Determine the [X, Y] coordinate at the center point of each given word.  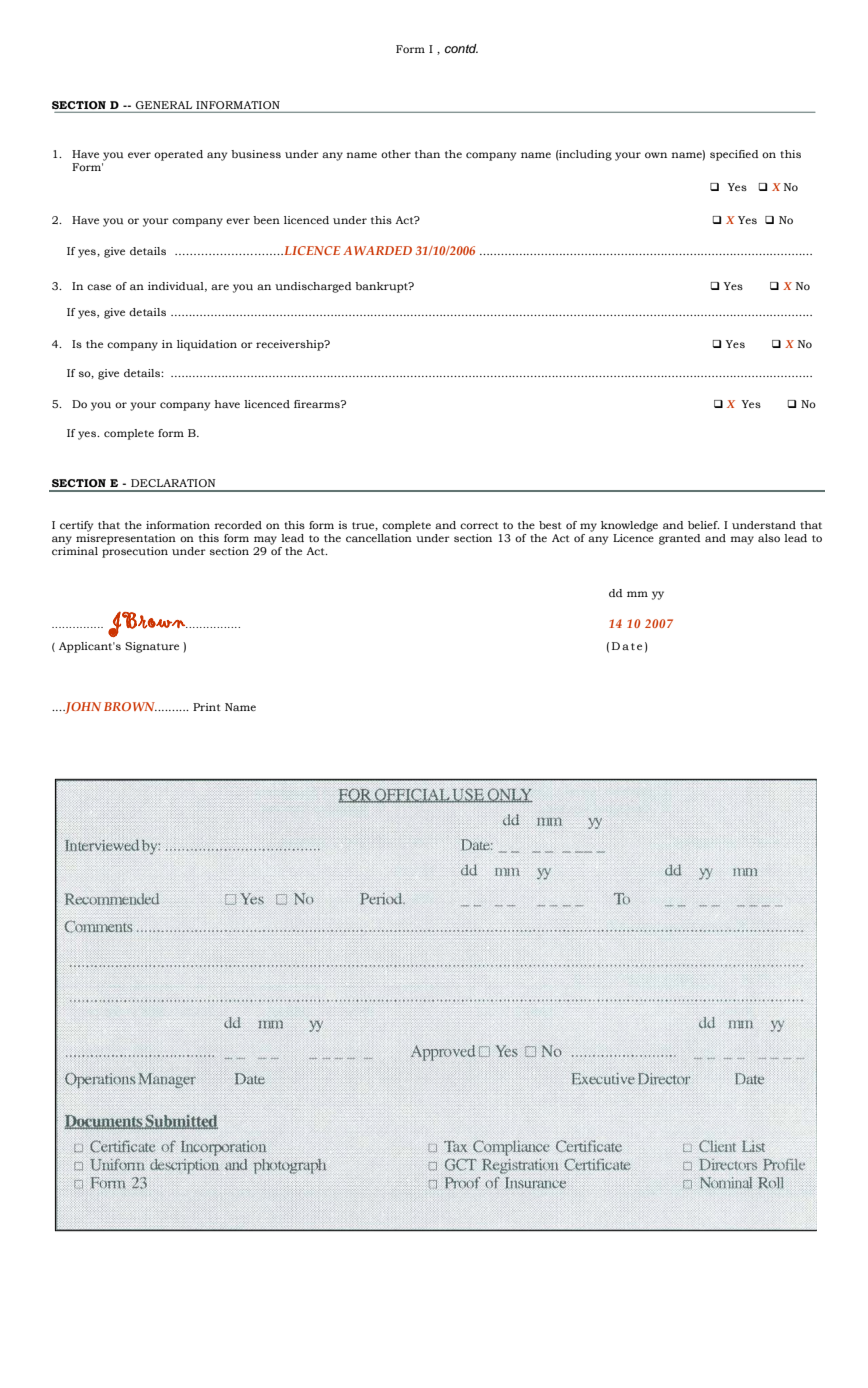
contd [461, 48]
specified [734, 155]
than [427, 154]
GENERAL [164, 105]
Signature [152, 647]
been [266, 220]
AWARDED [377, 250]
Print [207, 707]
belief [704, 525]
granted [680, 539]
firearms [318, 404]
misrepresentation [126, 539]
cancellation [379, 538]
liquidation [207, 345]
